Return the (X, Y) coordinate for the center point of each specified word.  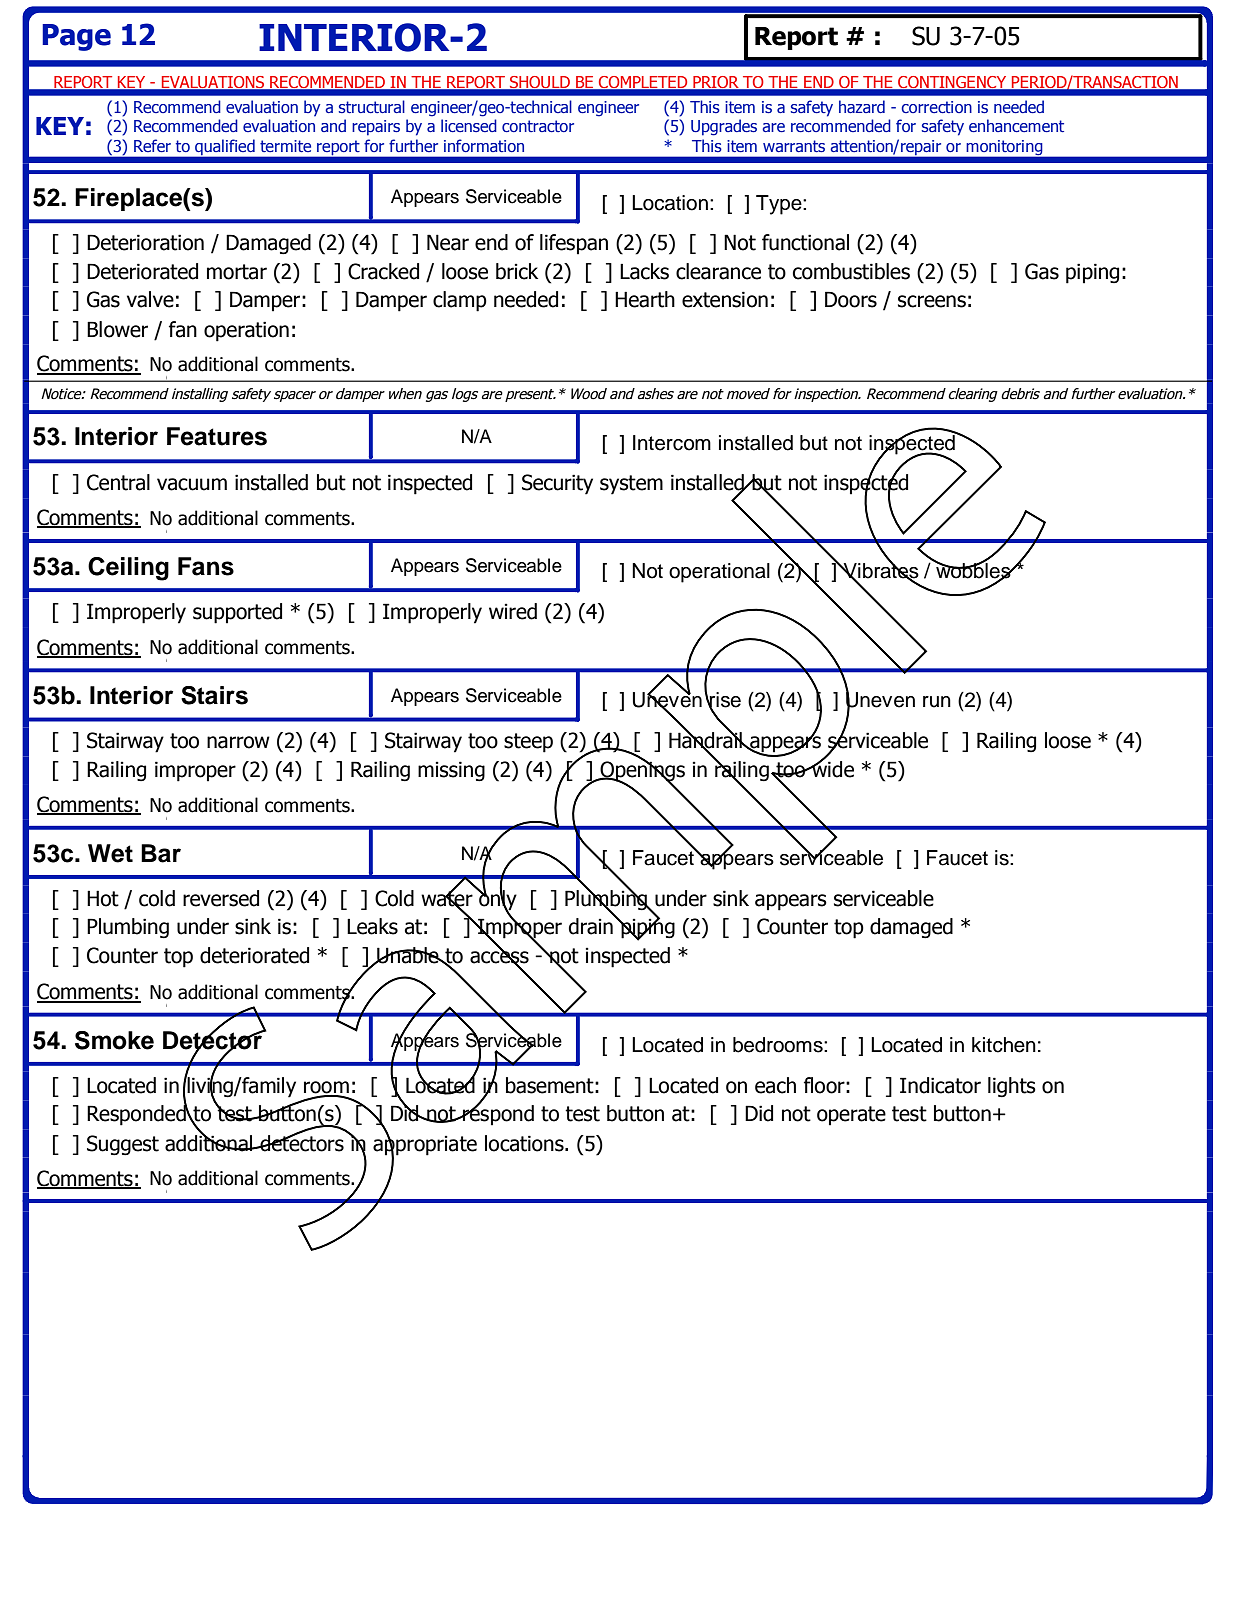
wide (832, 768)
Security (557, 484)
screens (932, 301)
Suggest (123, 1145)
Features (217, 436)
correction (936, 107)
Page (76, 37)
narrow (238, 742)
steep (528, 743)
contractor (538, 126)
